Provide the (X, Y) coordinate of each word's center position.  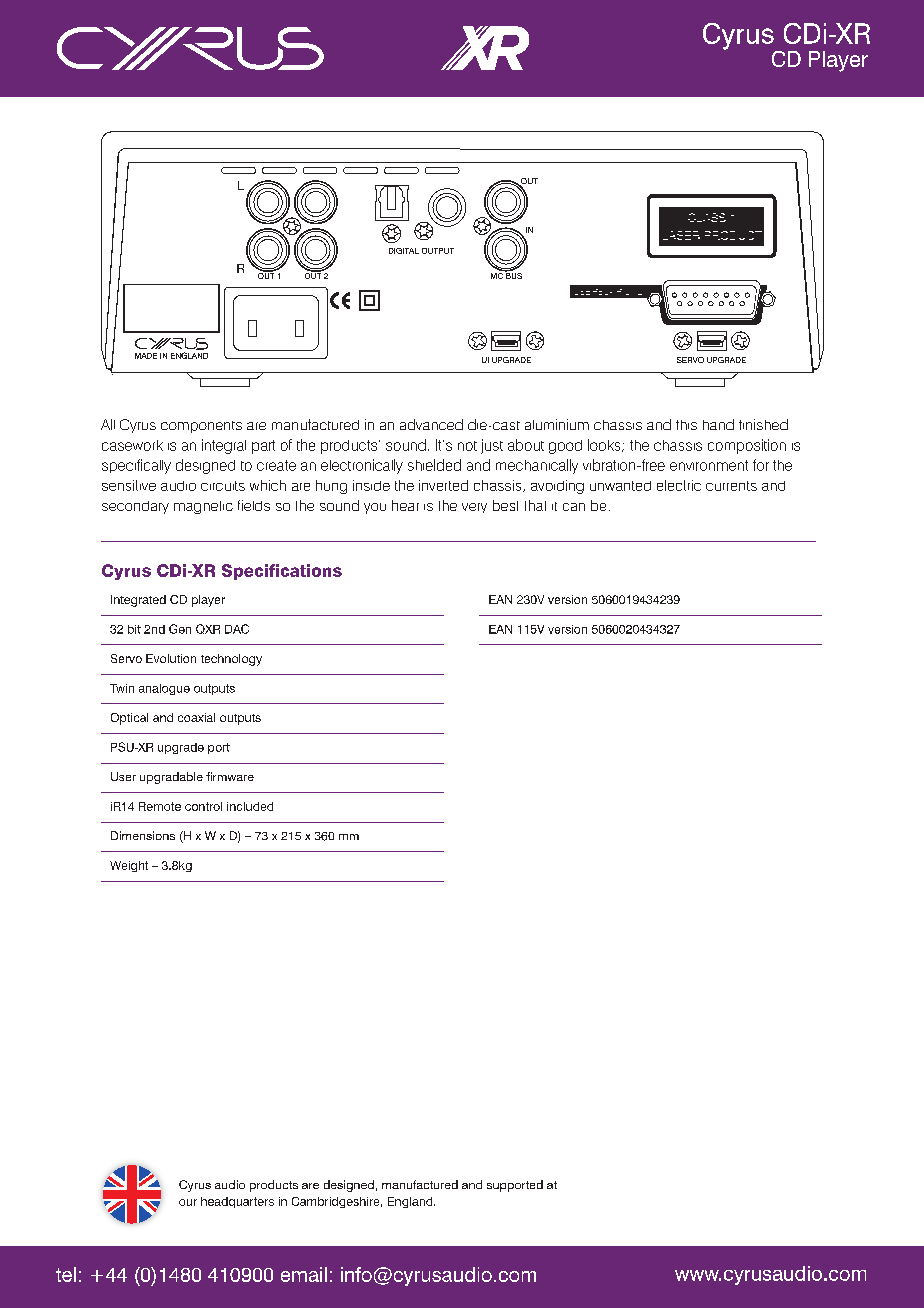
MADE (146, 356)
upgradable (171, 778)
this (686, 425)
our (188, 1202)
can (574, 507)
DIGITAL (404, 251)
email (304, 1274)
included (250, 806)
